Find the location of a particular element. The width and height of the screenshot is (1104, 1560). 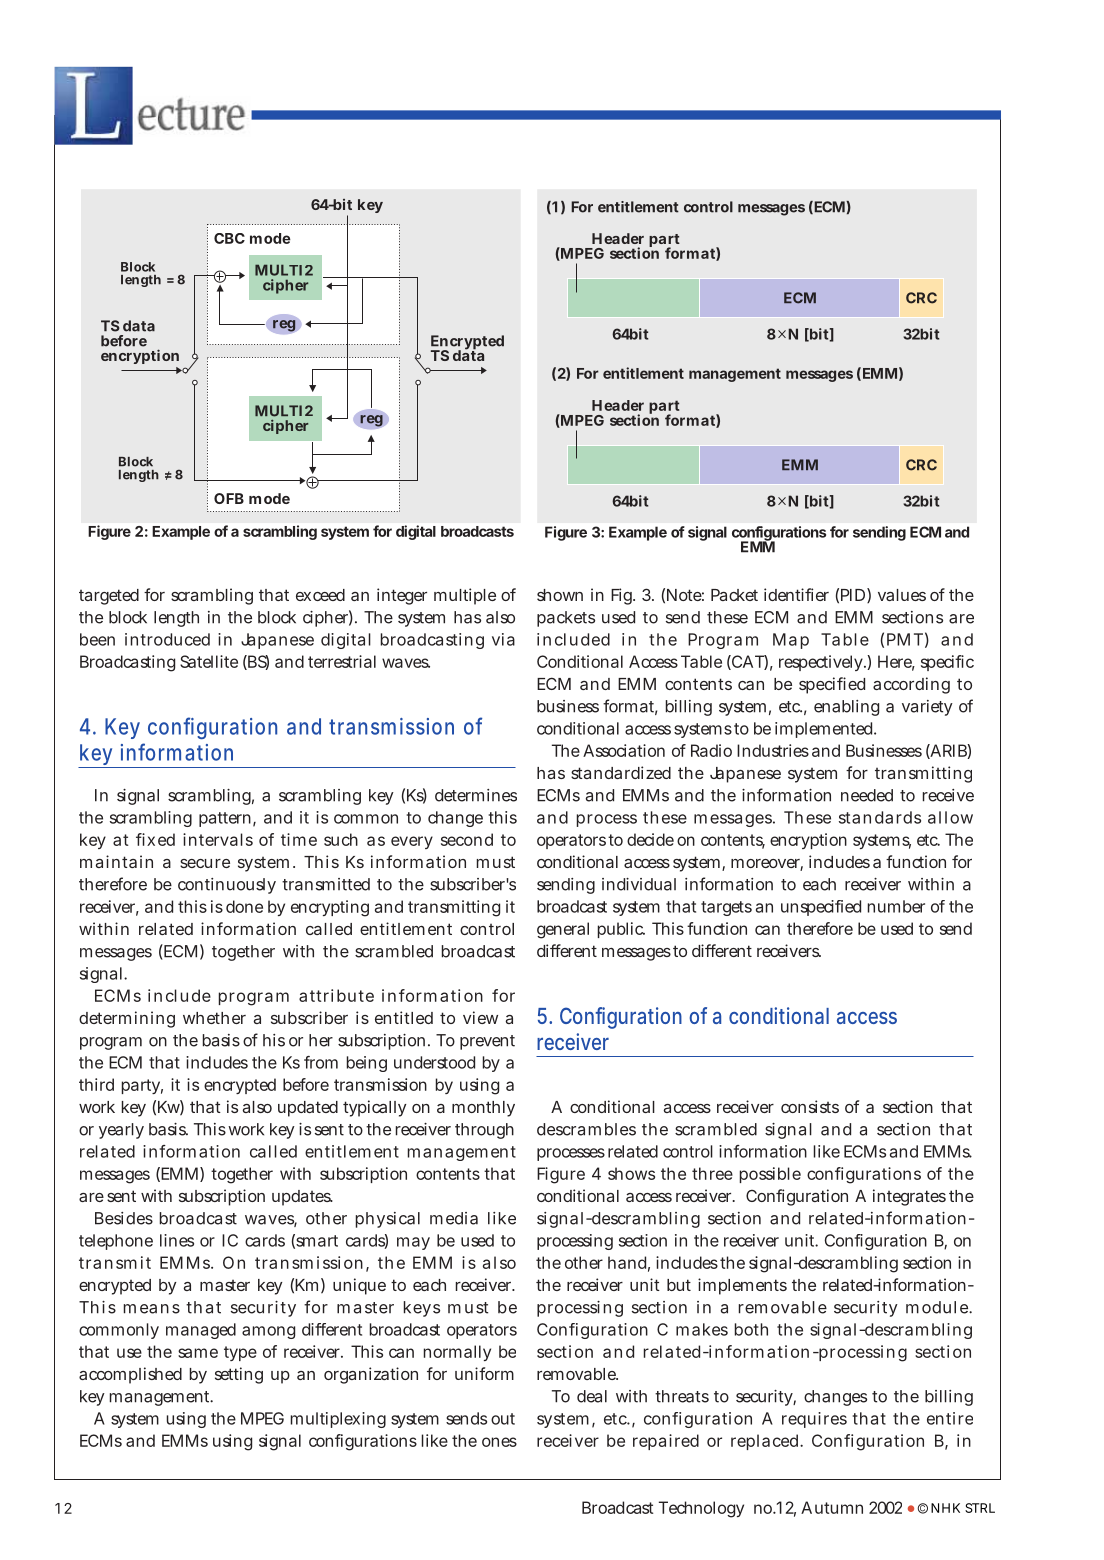

identifier is located at coordinates (796, 594).
